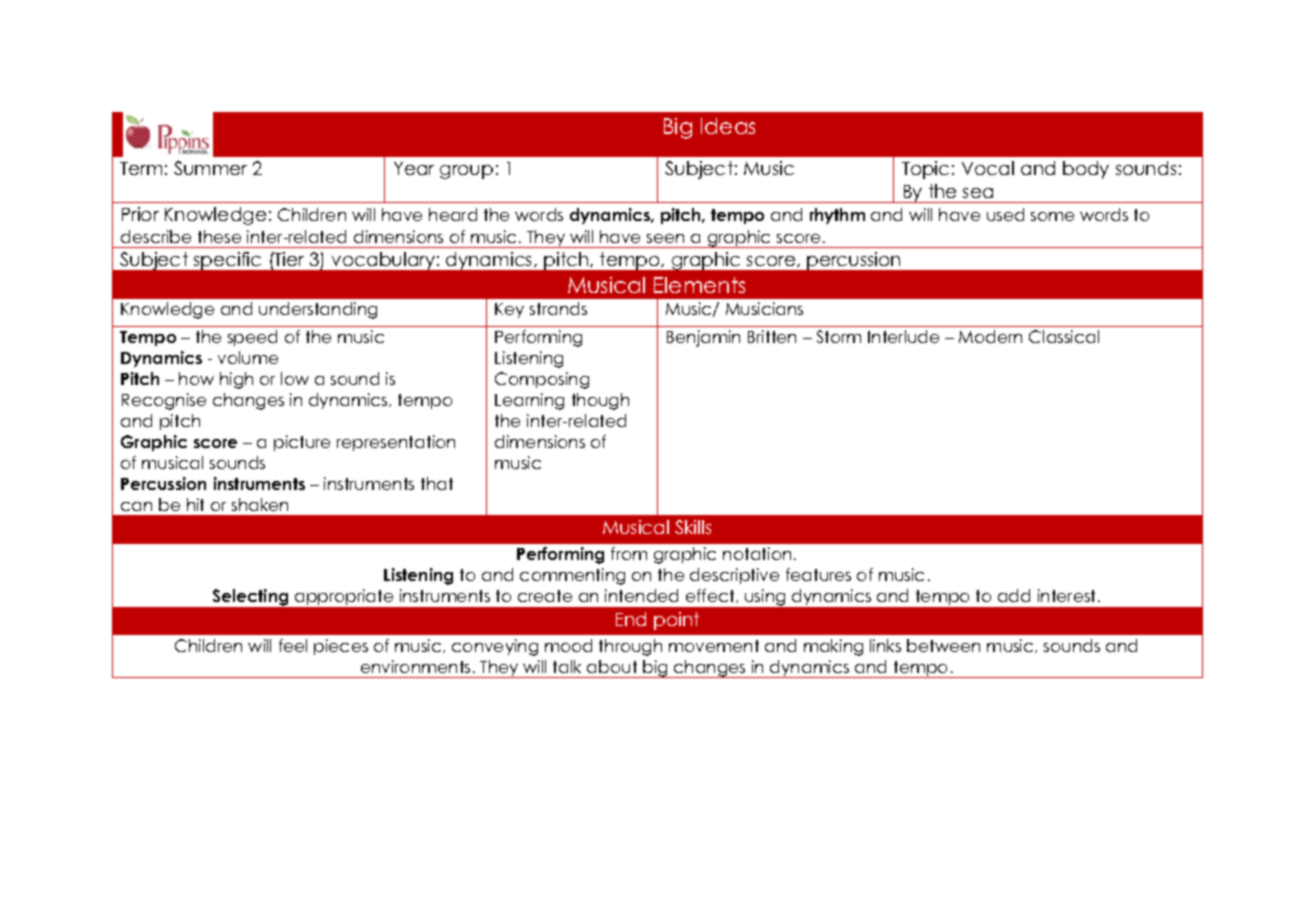  What do you see at coordinates (600, 401) in the screenshot?
I see `though` at bounding box center [600, 401].
